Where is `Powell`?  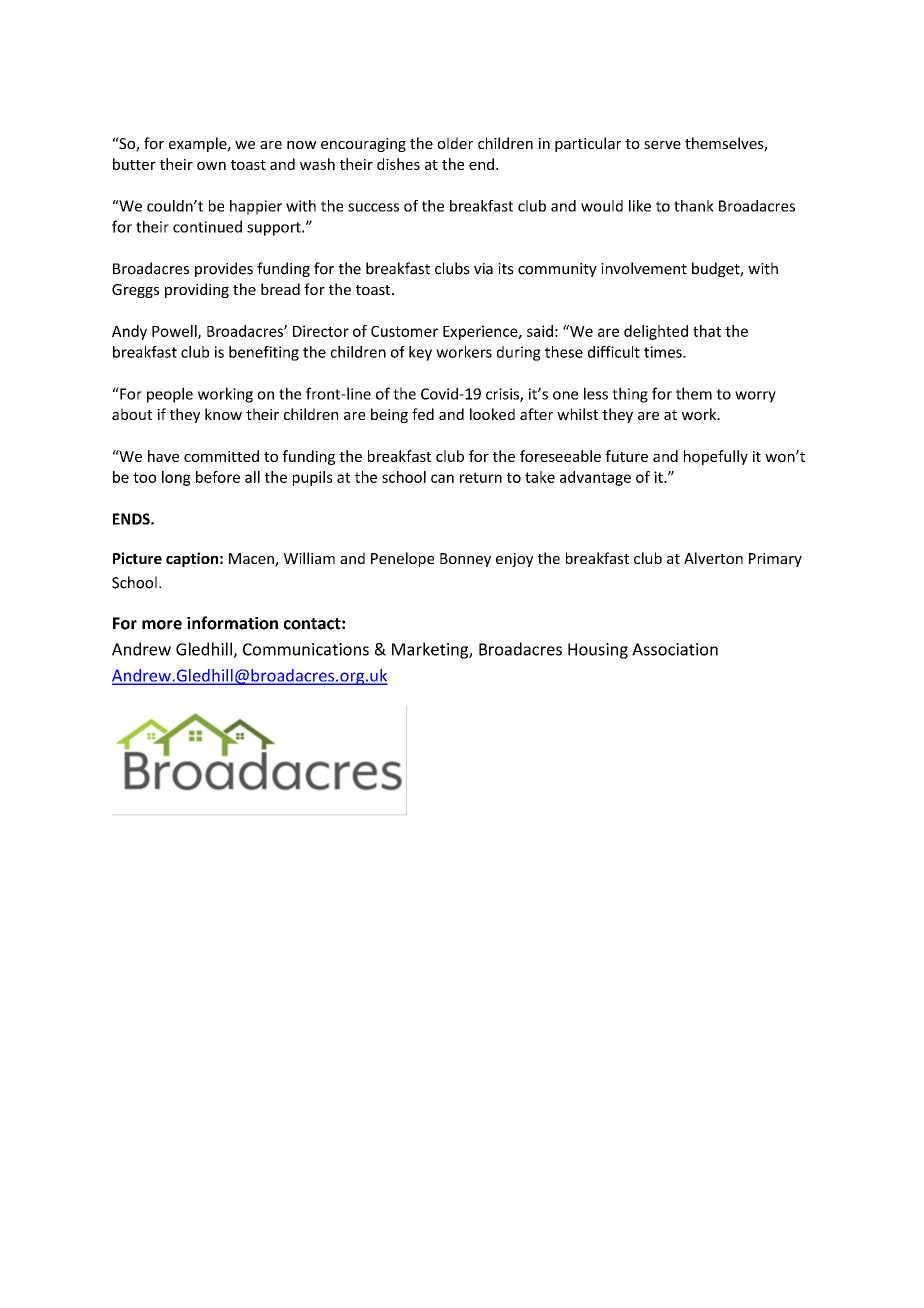 Powell is located at coordinates (175, 332).
